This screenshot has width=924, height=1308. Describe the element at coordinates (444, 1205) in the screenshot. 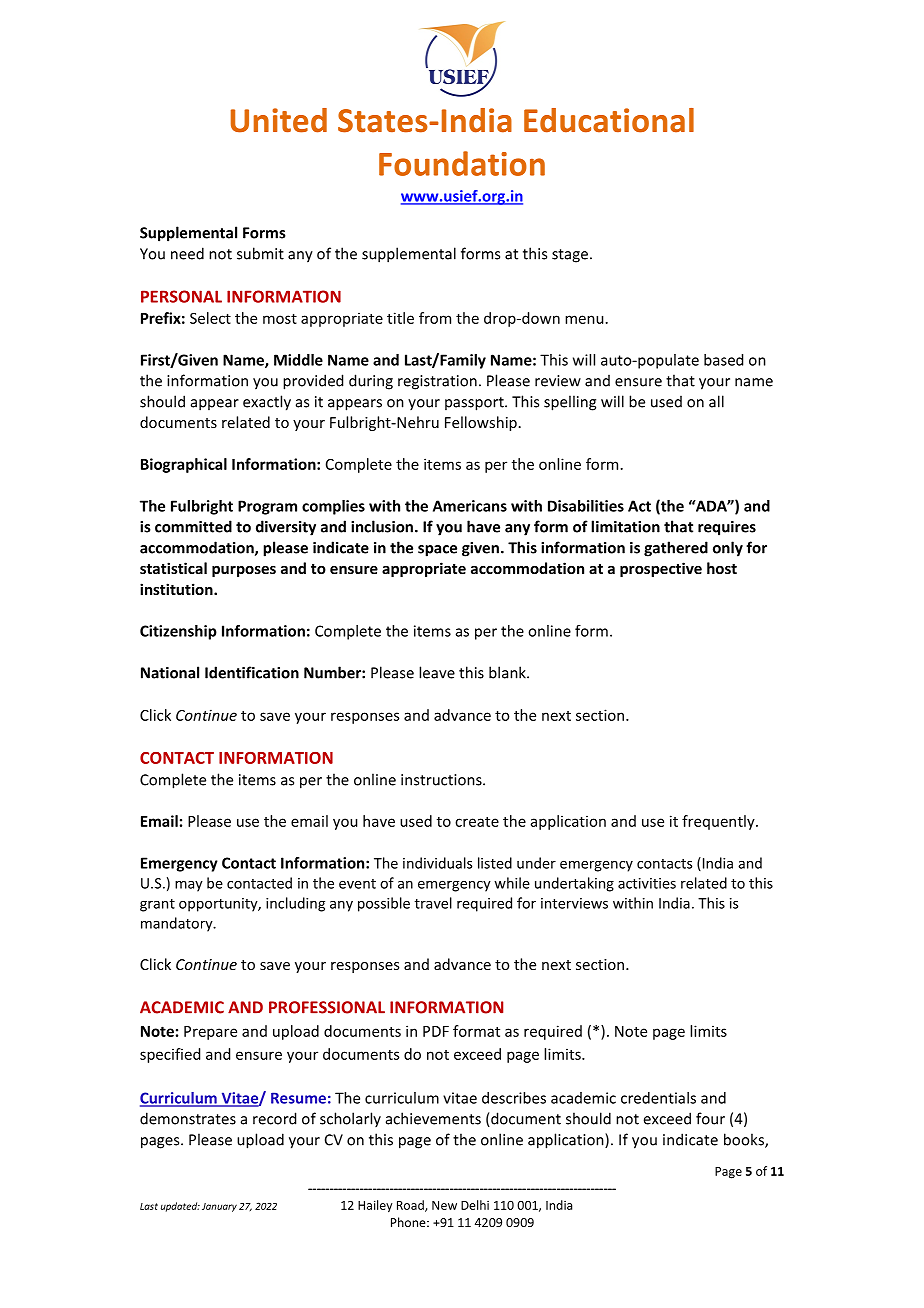

I see `New` at that location.
